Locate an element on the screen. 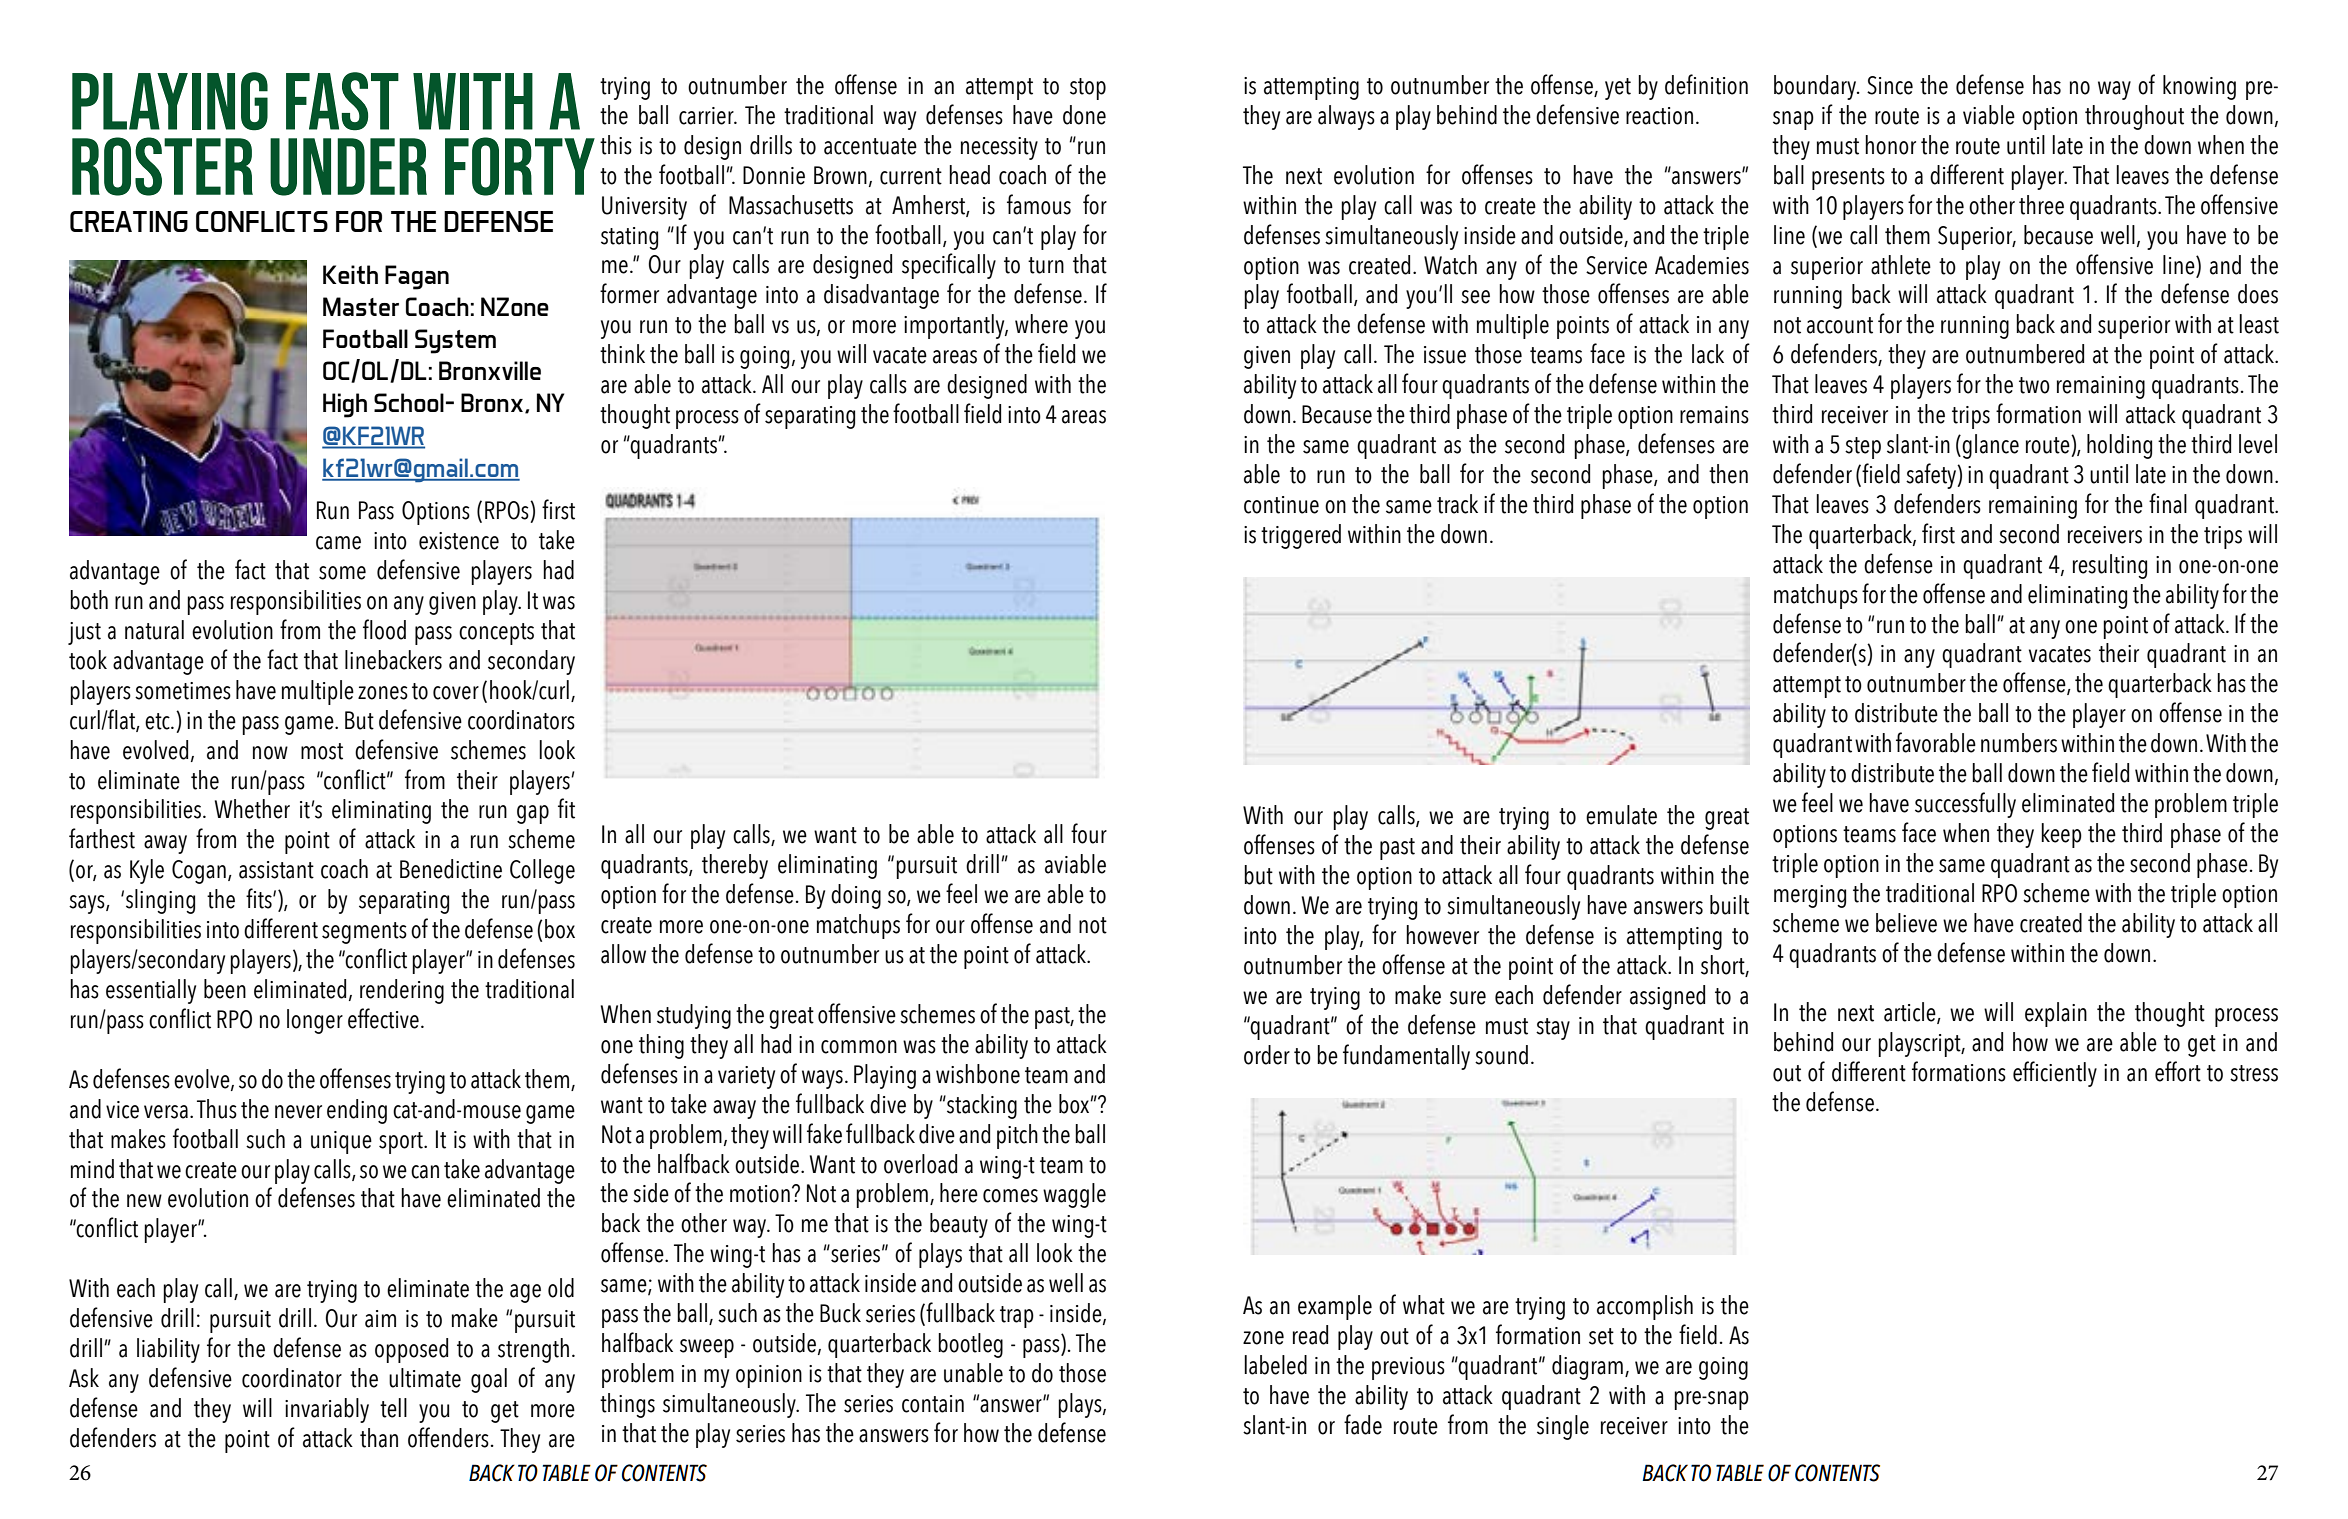 The width and height of the screenshot is (2348, 1519). explain is located at coordinates (2056, 1014).
